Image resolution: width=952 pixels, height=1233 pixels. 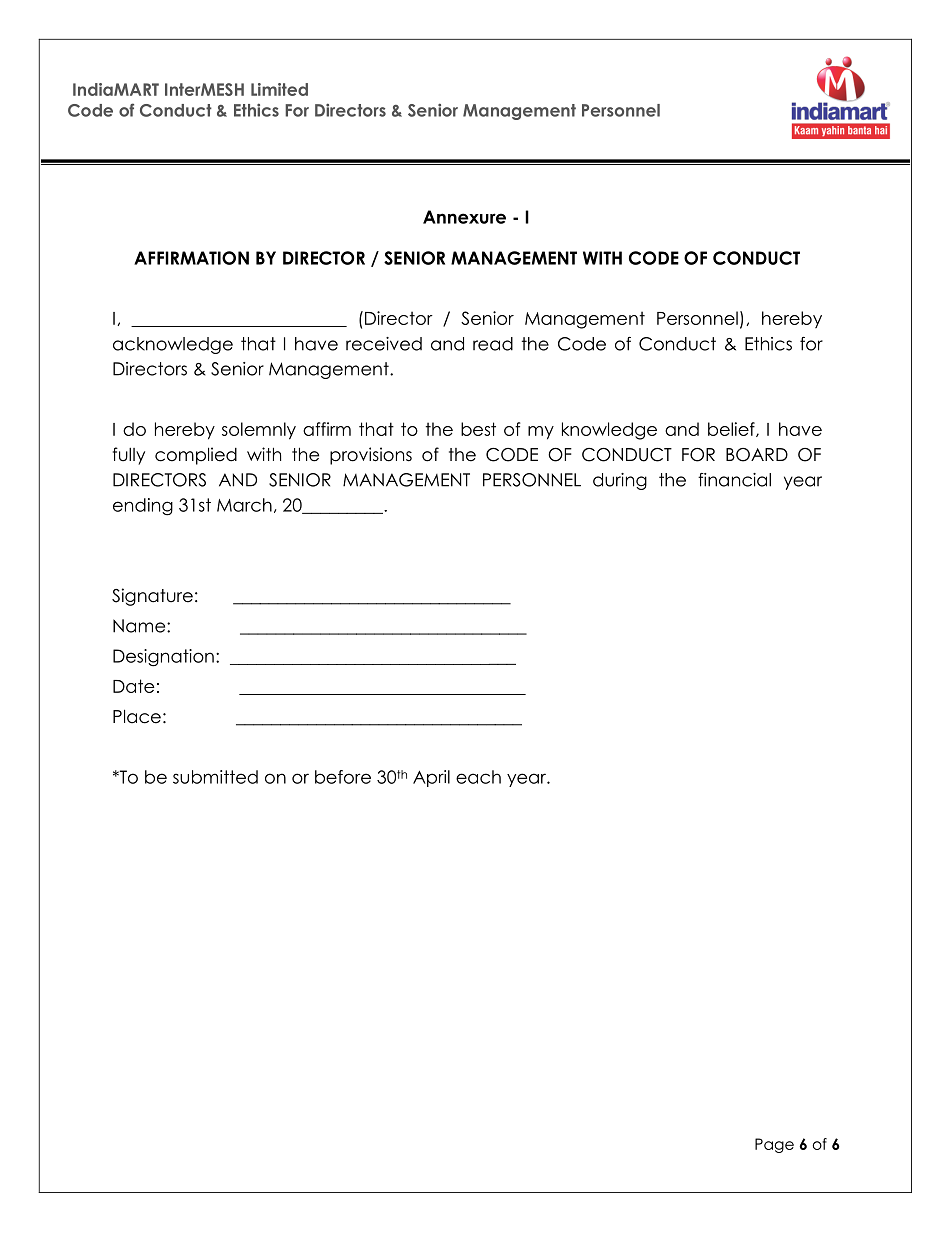 I want to click on belief, so click(x=732, y=429).
